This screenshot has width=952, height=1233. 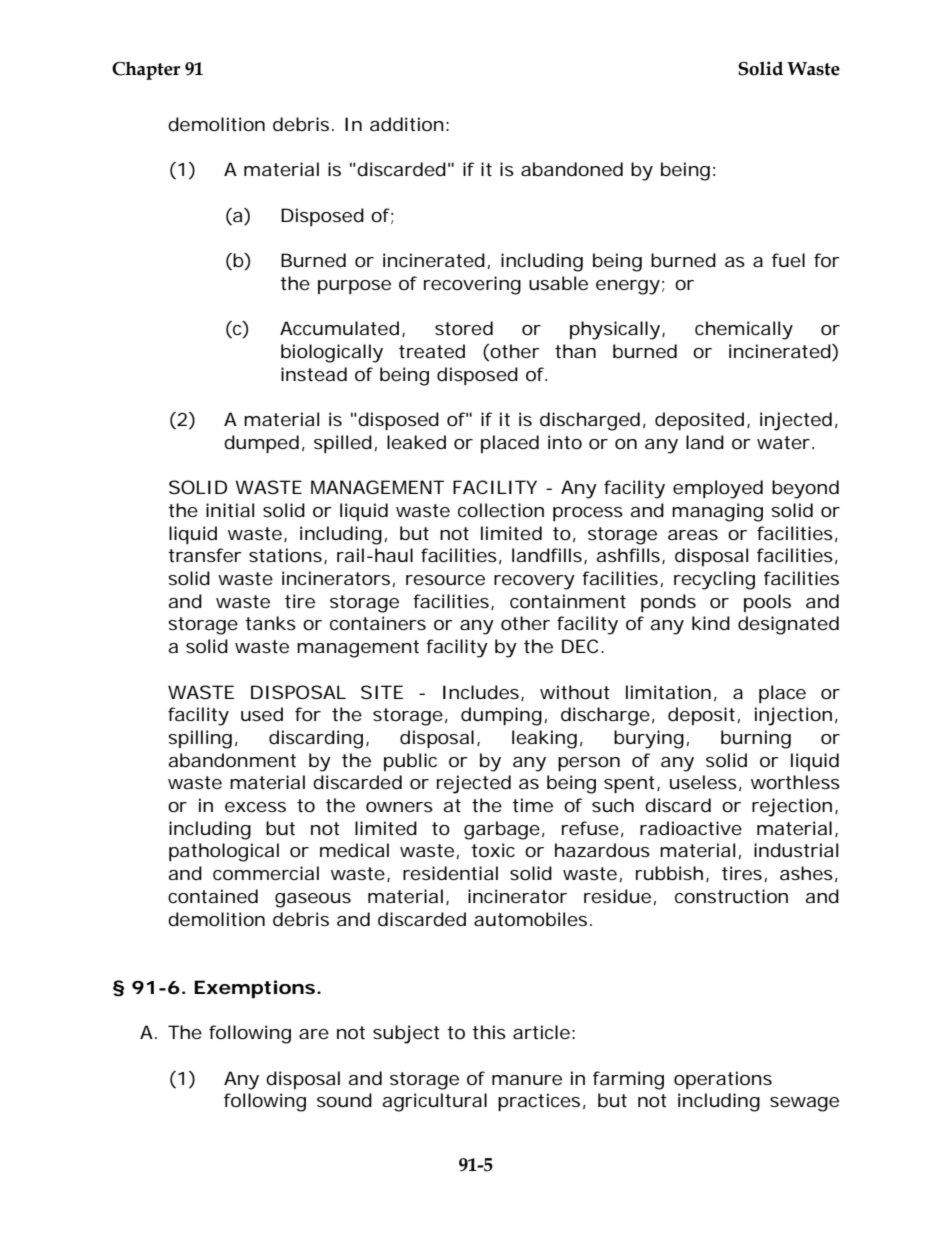 What do you see at coordinates (572, 169) in the screenshot?
I see `abandoned` at bounding box center [572, 169].
